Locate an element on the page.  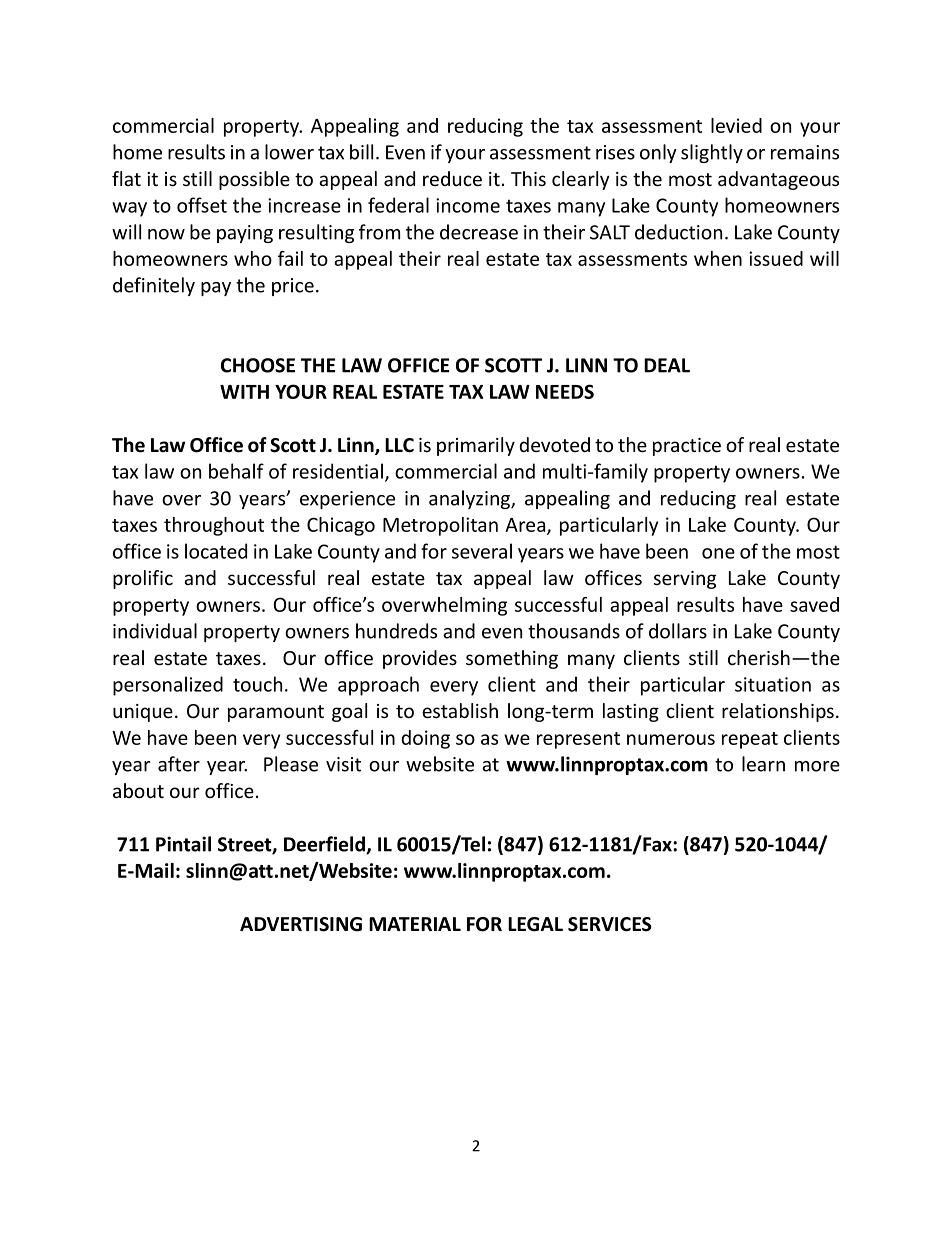
primarily is located at coordinates (476, 446).
